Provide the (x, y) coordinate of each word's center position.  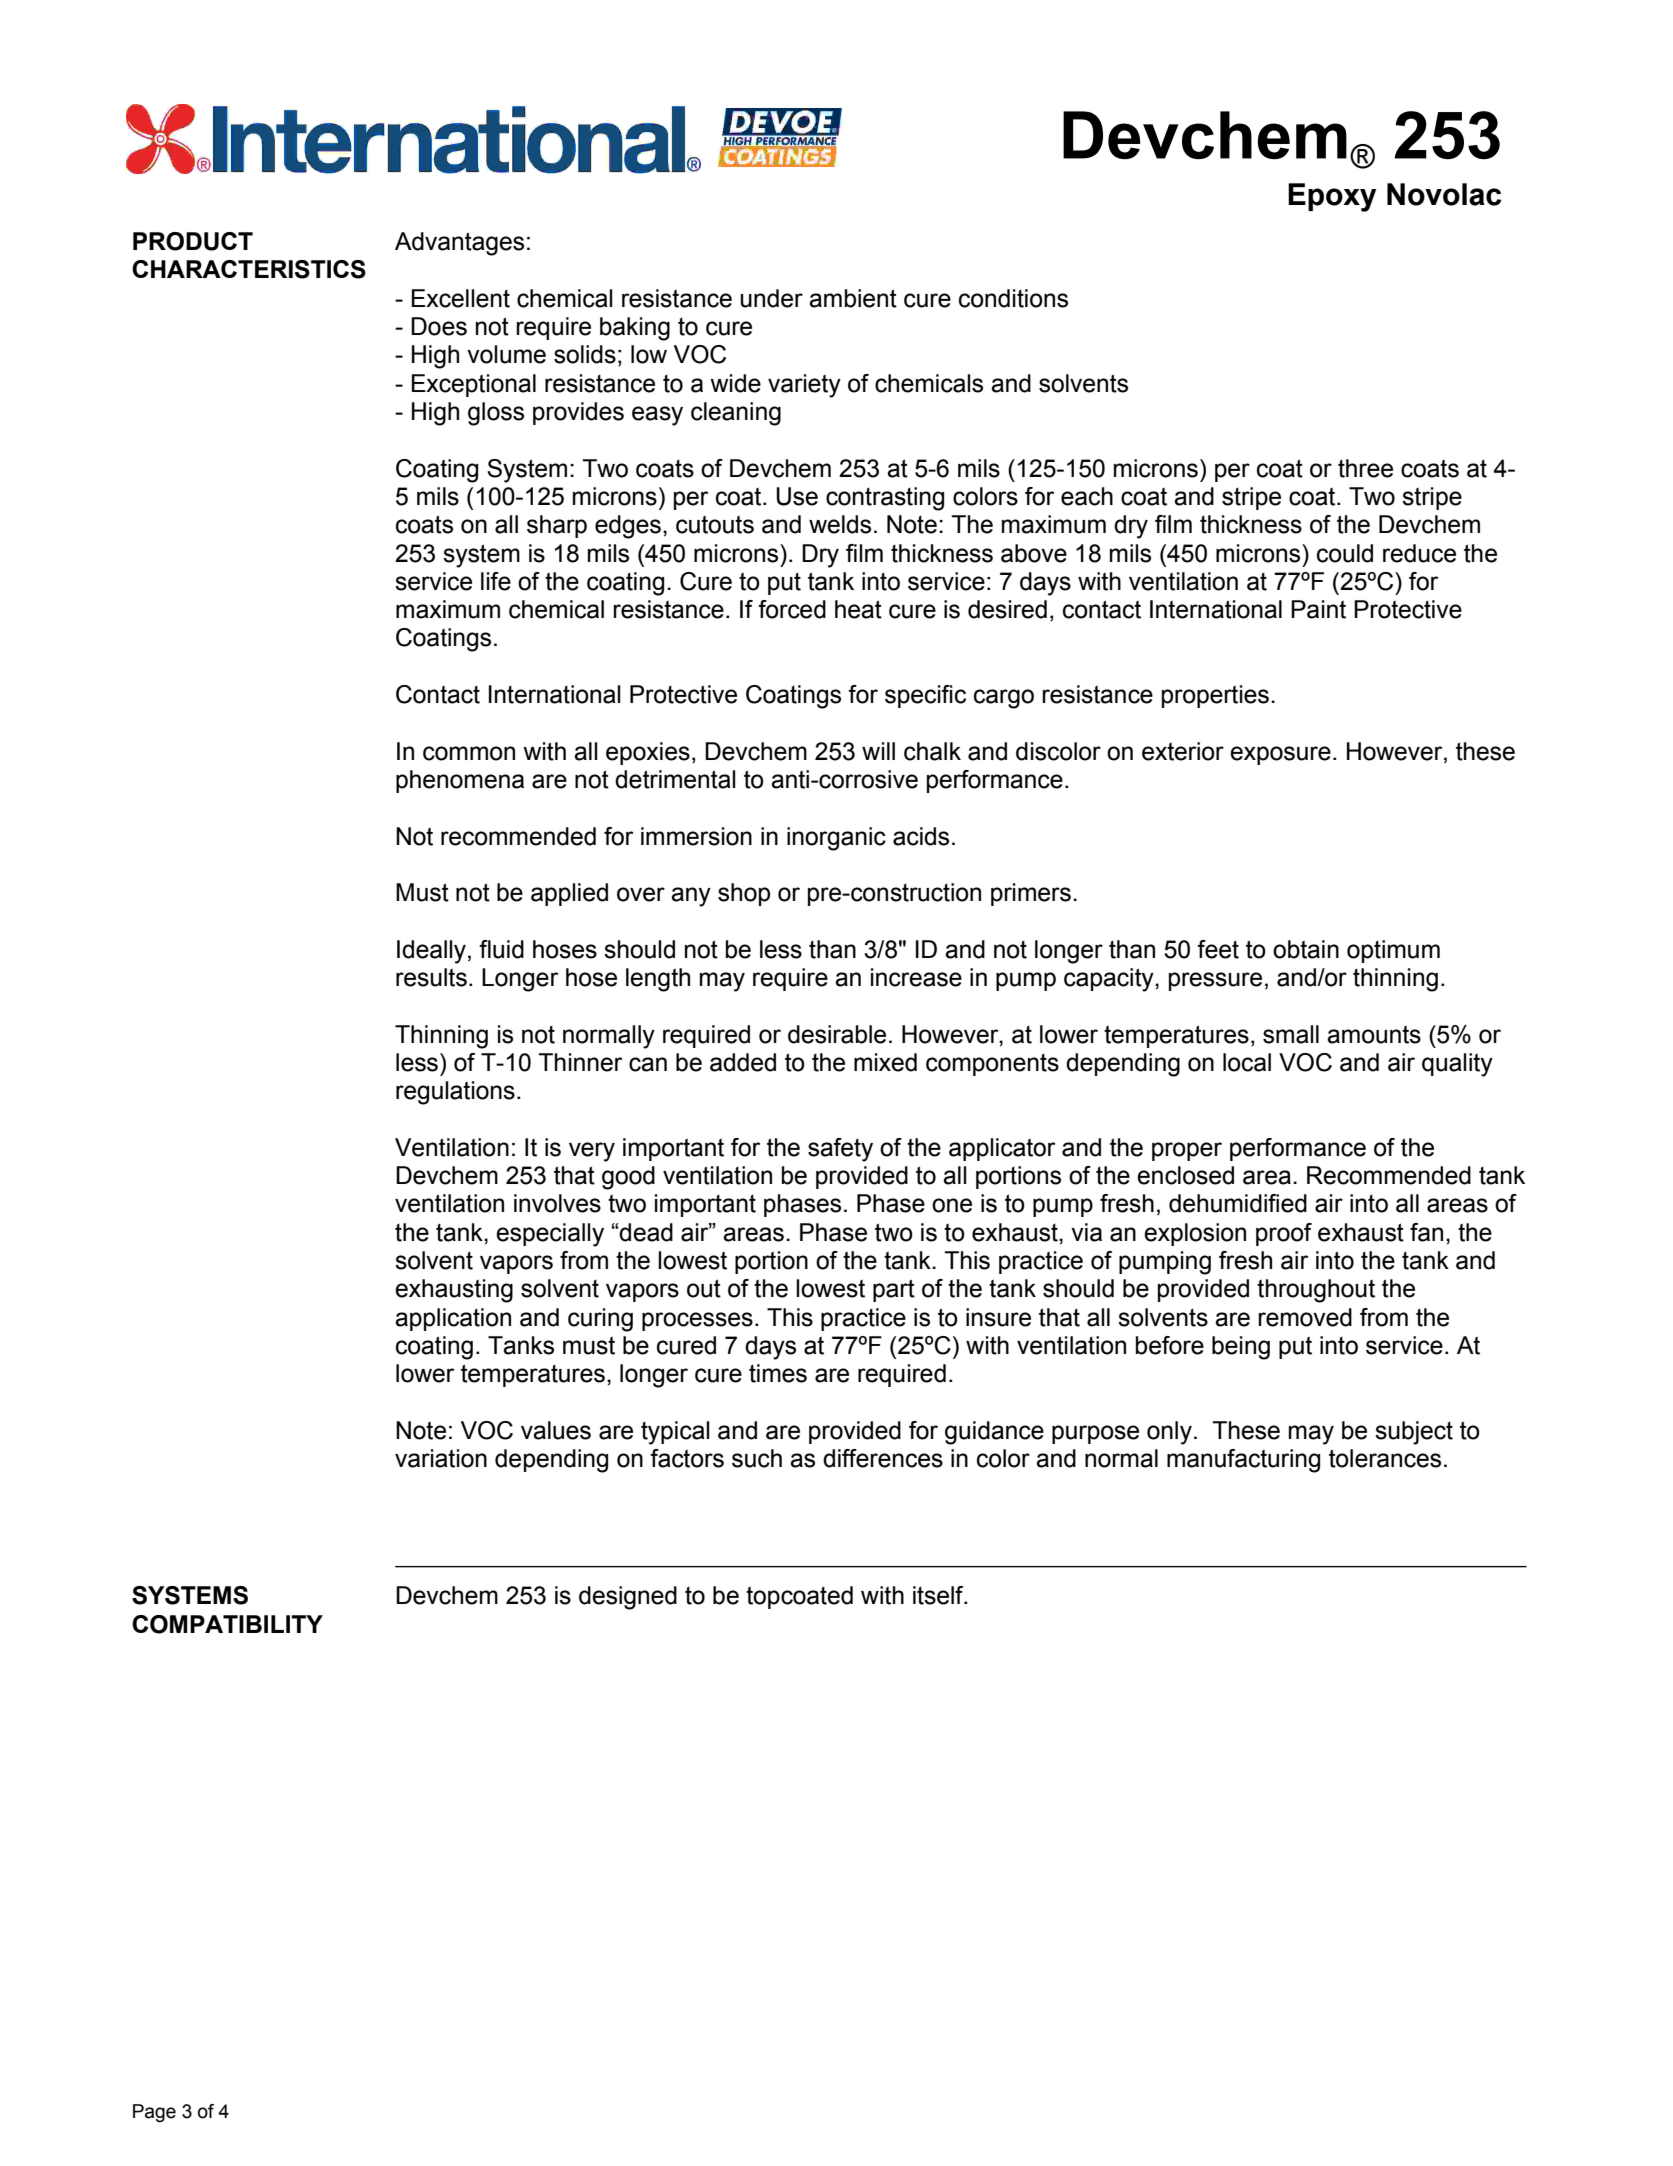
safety (840, 1150)
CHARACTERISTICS (249, 269)
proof (1284, 1234)
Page (154, 2113)
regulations (455, 1093)
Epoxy (1332, 197)
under (771, 298)
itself (939, 1595)
